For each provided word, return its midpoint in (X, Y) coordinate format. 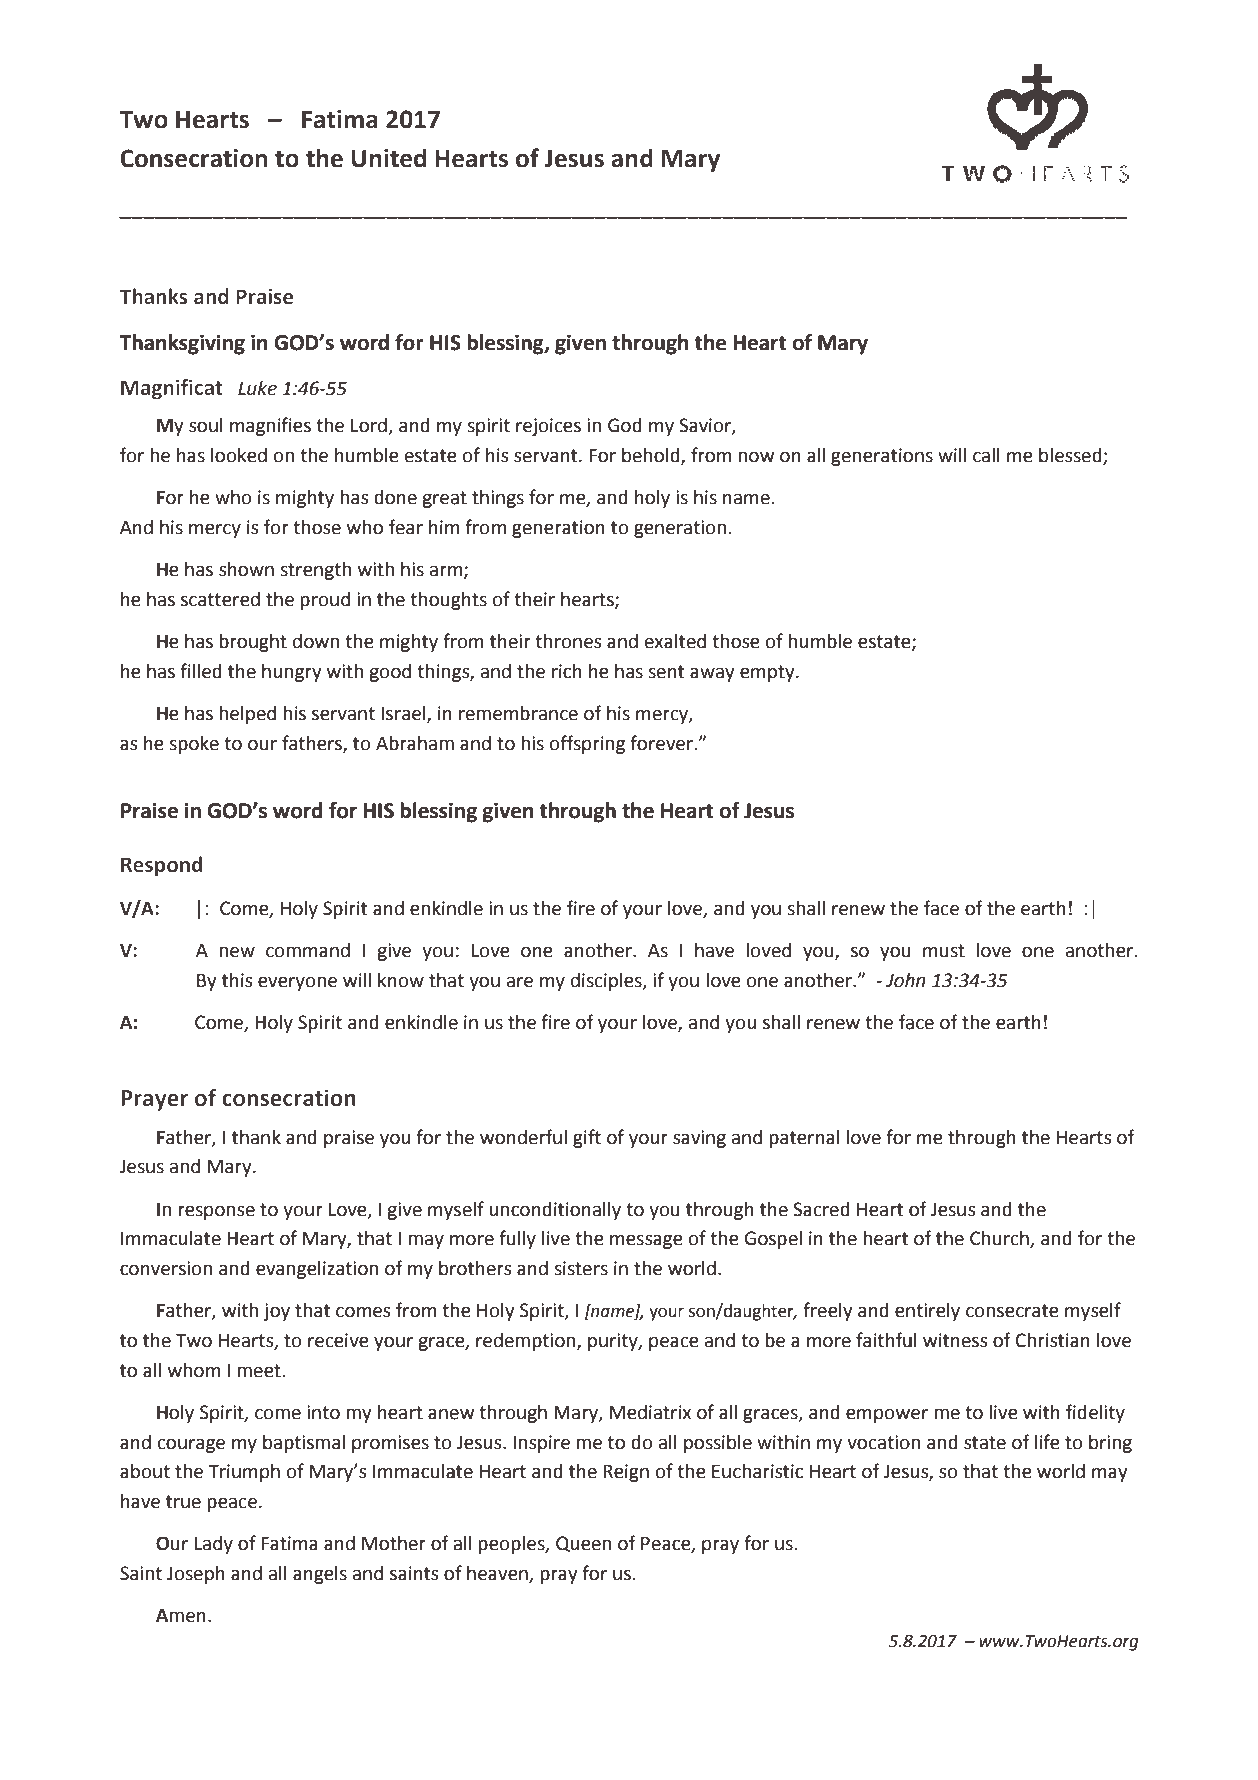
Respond (161, 866)
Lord (370, 426)
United (389, 158)
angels (320, 1575)
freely (827, 1311)
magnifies (270, 426)
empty (768, 673)
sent (666, 672)
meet (260, 1371)
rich (567, 671)
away (712, 674)
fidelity (1095, 1413)
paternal (804, 1139)
